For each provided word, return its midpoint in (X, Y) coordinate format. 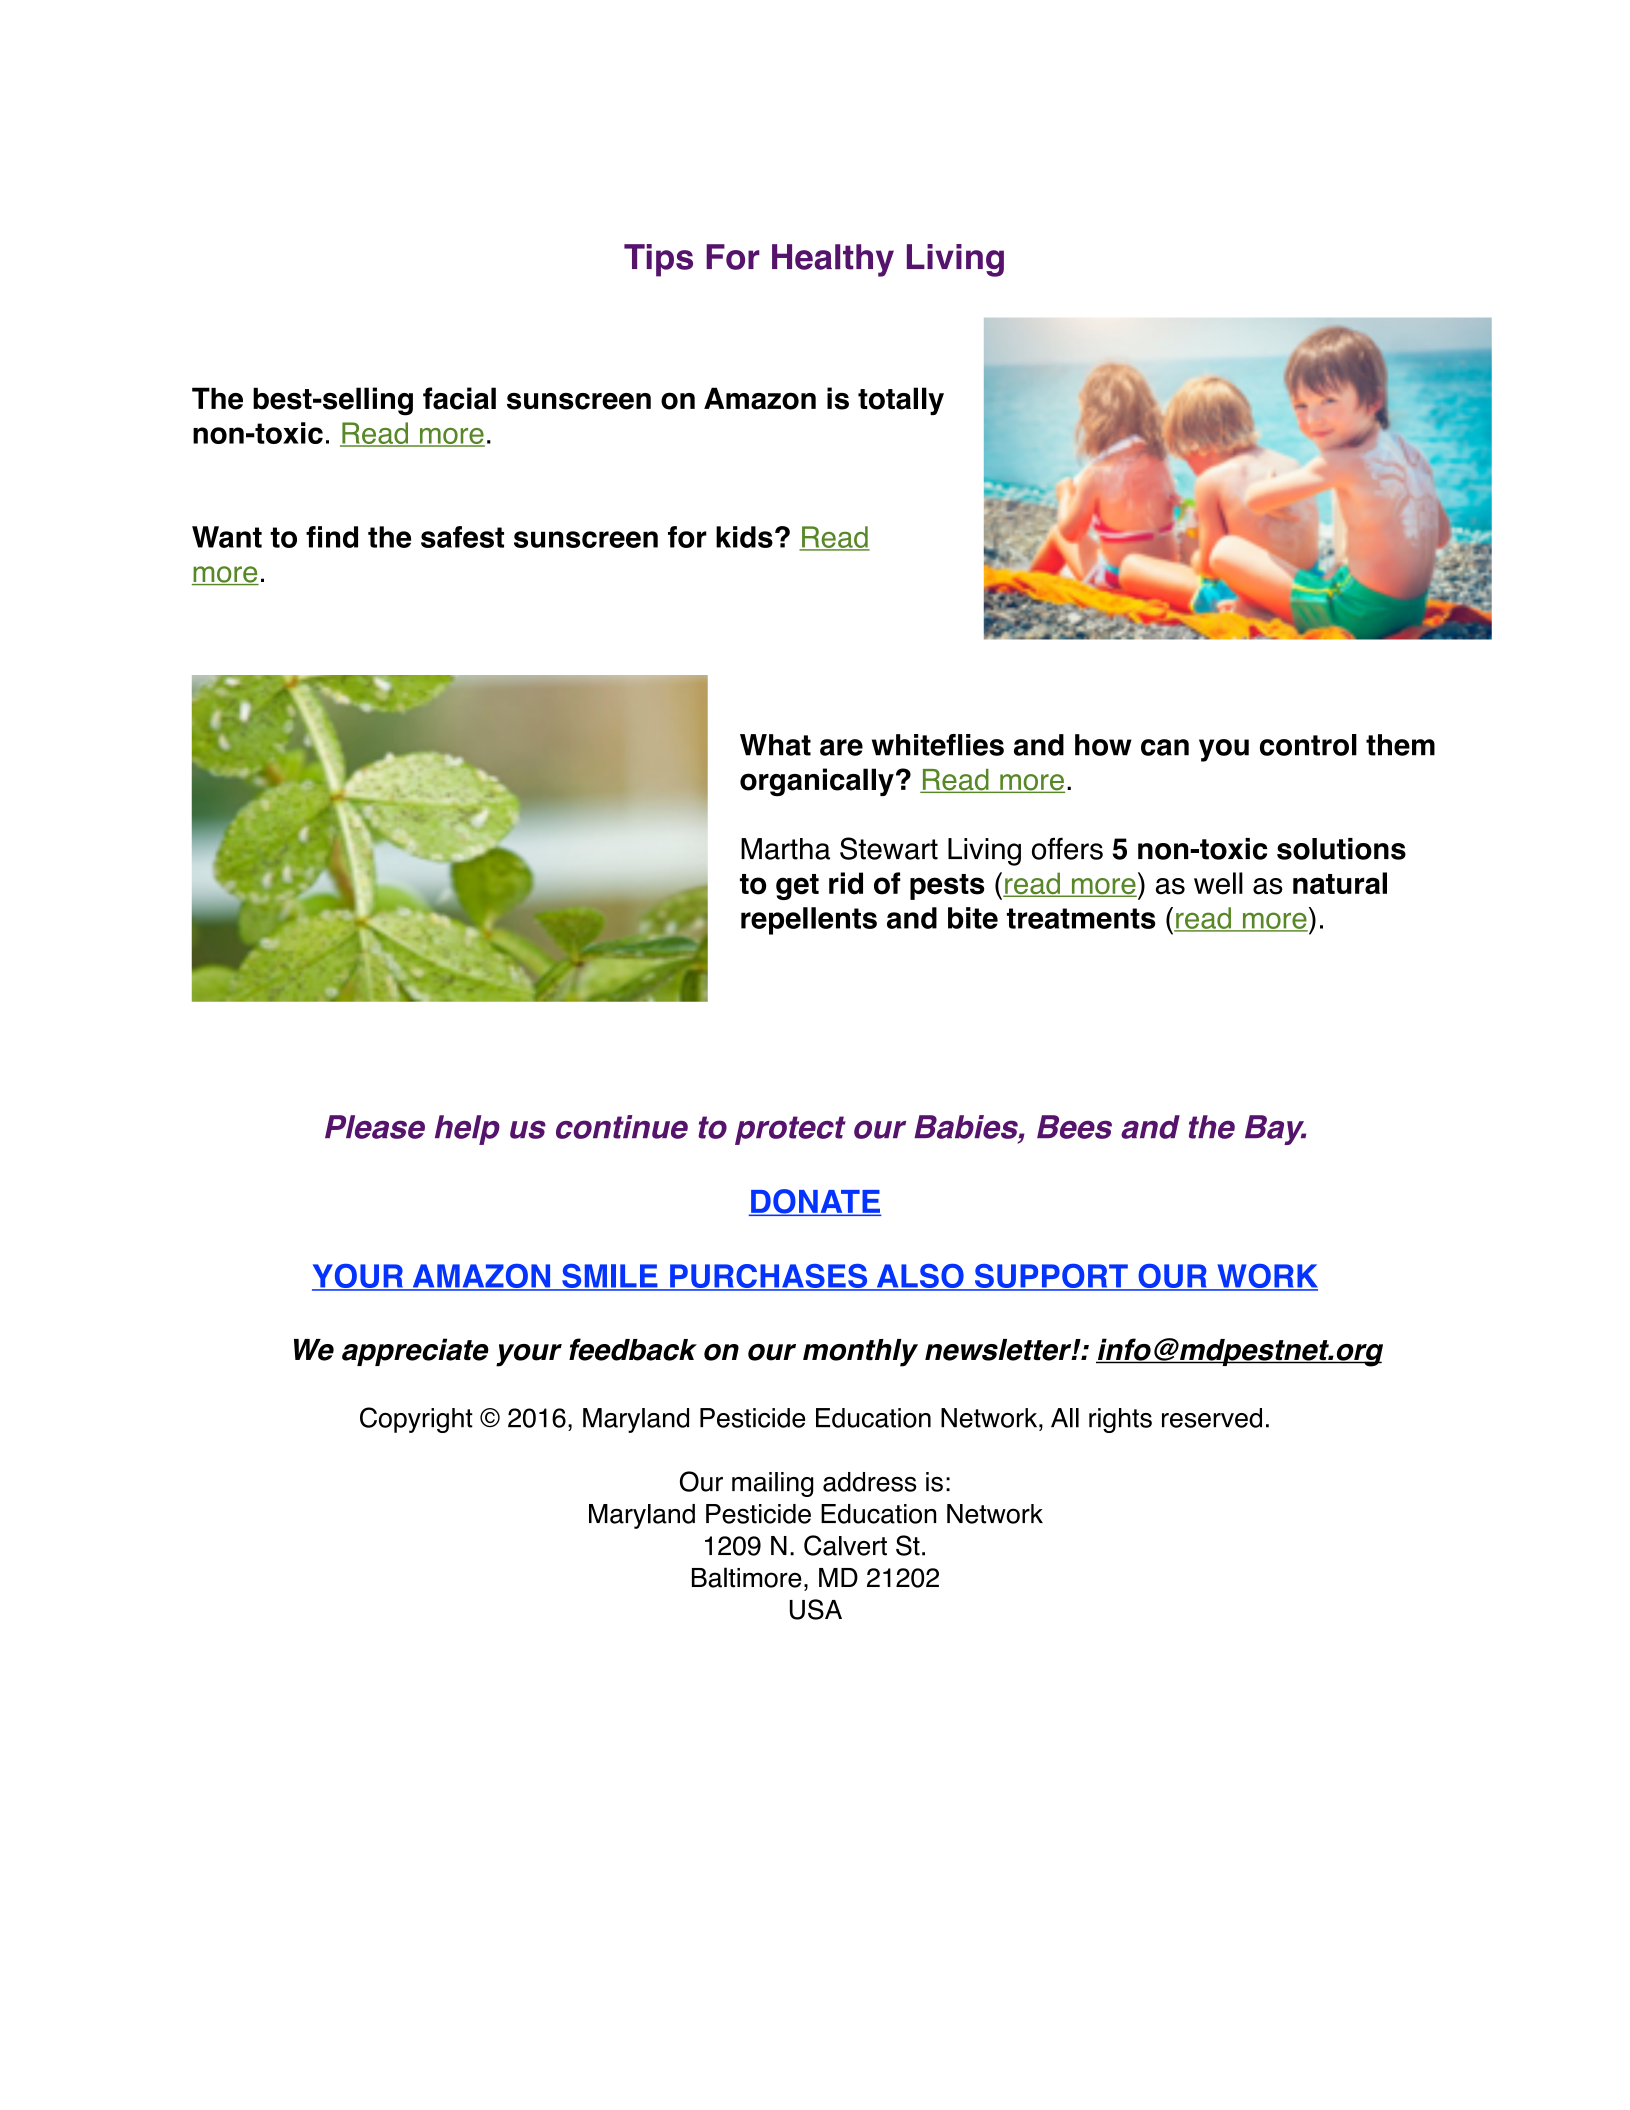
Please (375, 1127)
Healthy (833, 260)
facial (459, 398)
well (1218, 883)
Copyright (416, 1420)
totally (901, 401)
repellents (809, 921)
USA (816, 1609)
